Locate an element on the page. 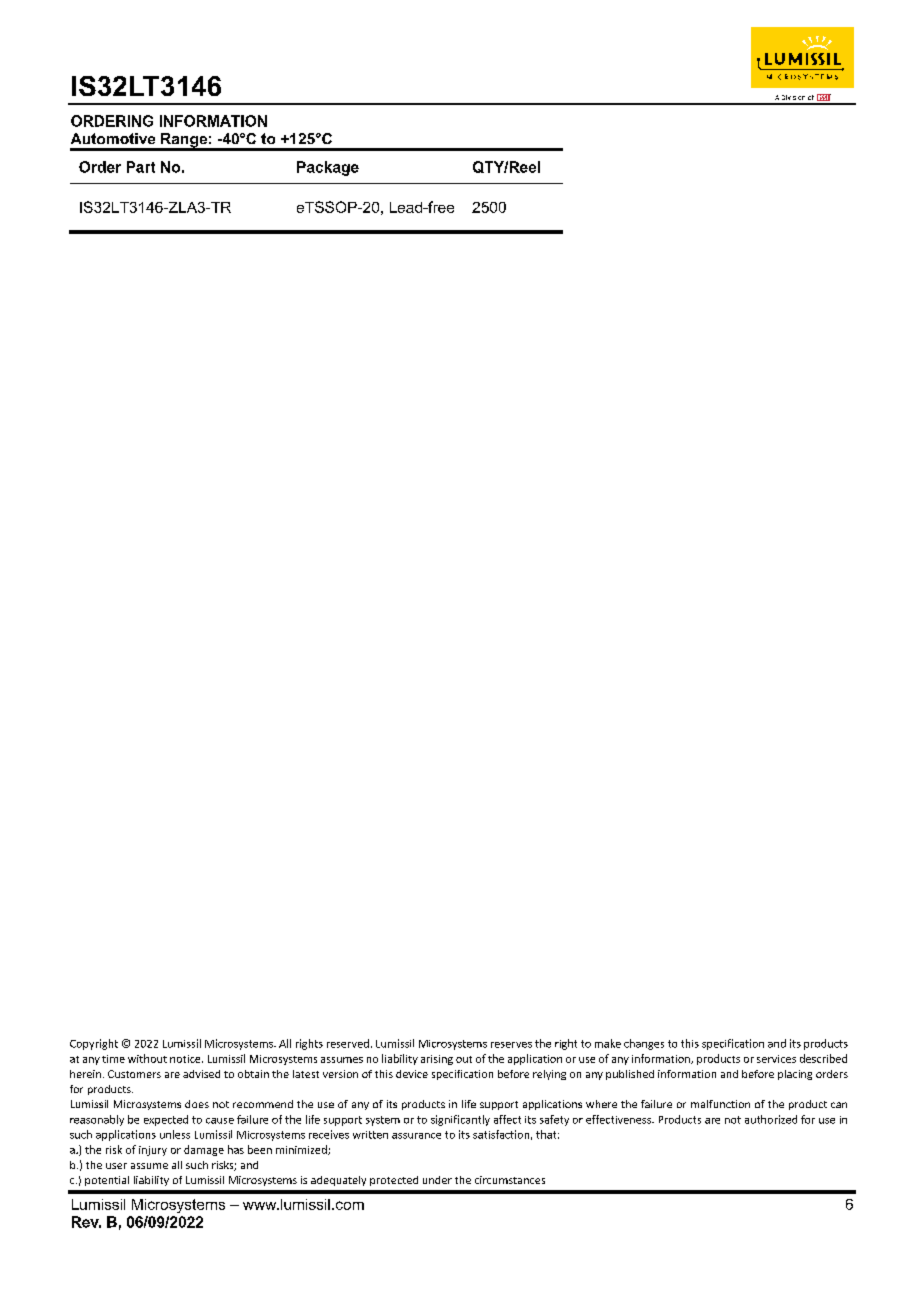 The height and width of the page is (1308, 924). Range is located at coordinates (184, 141).
